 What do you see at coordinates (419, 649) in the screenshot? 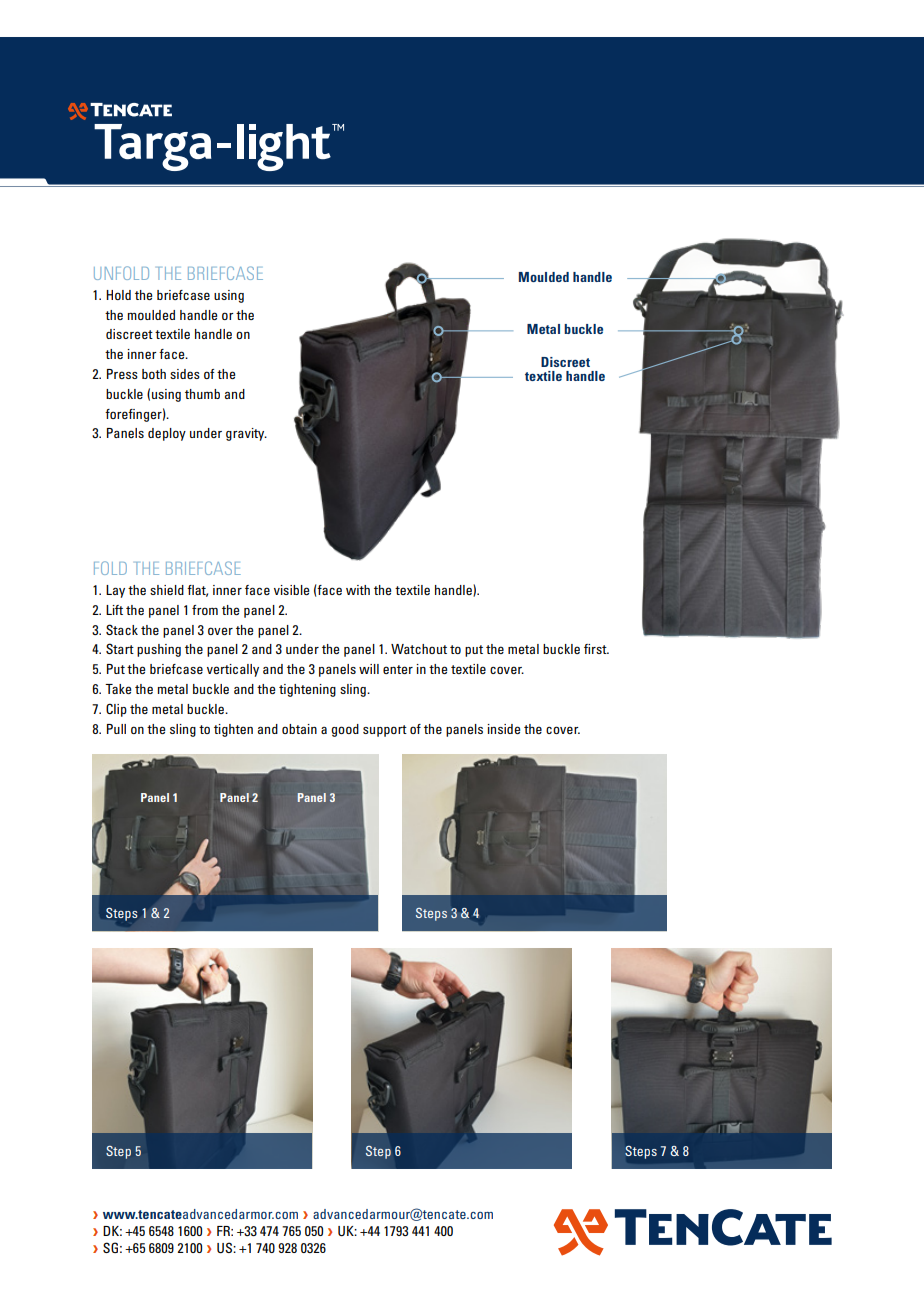
I see `Watchout` at bounding box center [419, 649].
